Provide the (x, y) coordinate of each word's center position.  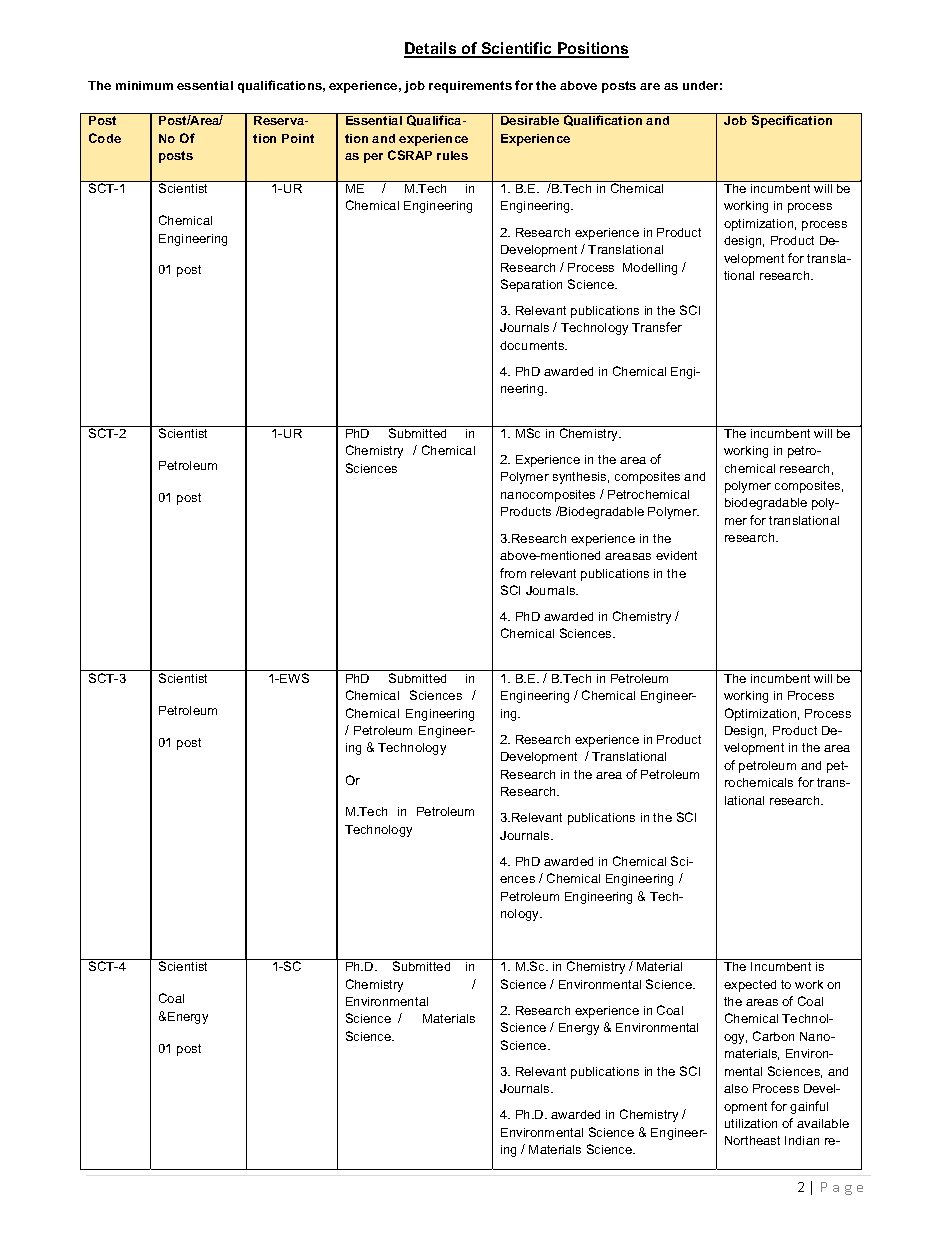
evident (676, 555)
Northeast (752, 1140)
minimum (144, 85)
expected (750, 986)
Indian (802, 1140)
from (513, 573)
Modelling (650, 269)
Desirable (530, 120)
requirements (470, 87)
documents (533, 345)
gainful (809, 1107)
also (736, 1088)
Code (105, 138)
